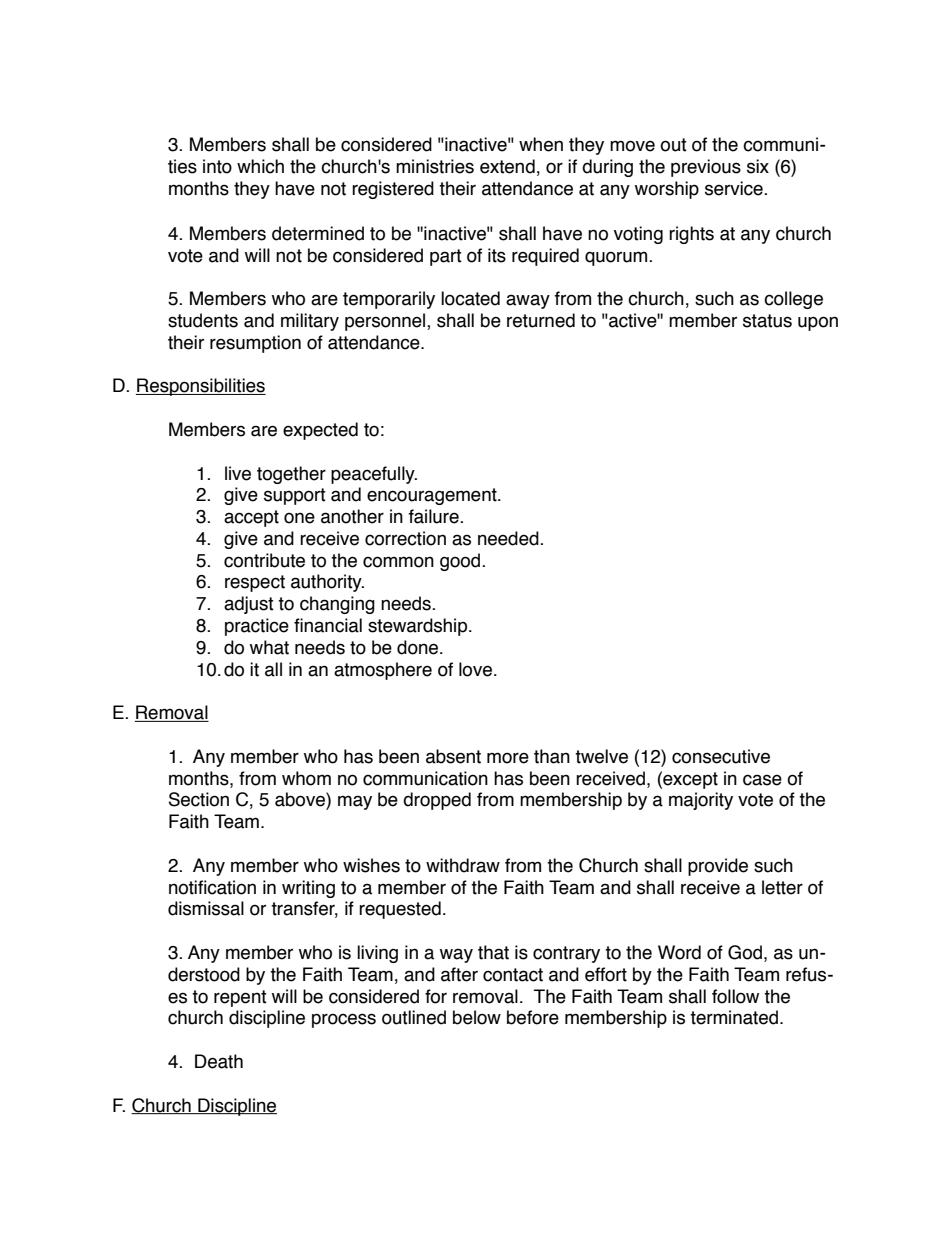 This image has width=952, height=1233. Describe the element at coordinates (240, 998) in the image. I see `repent` at that location.
